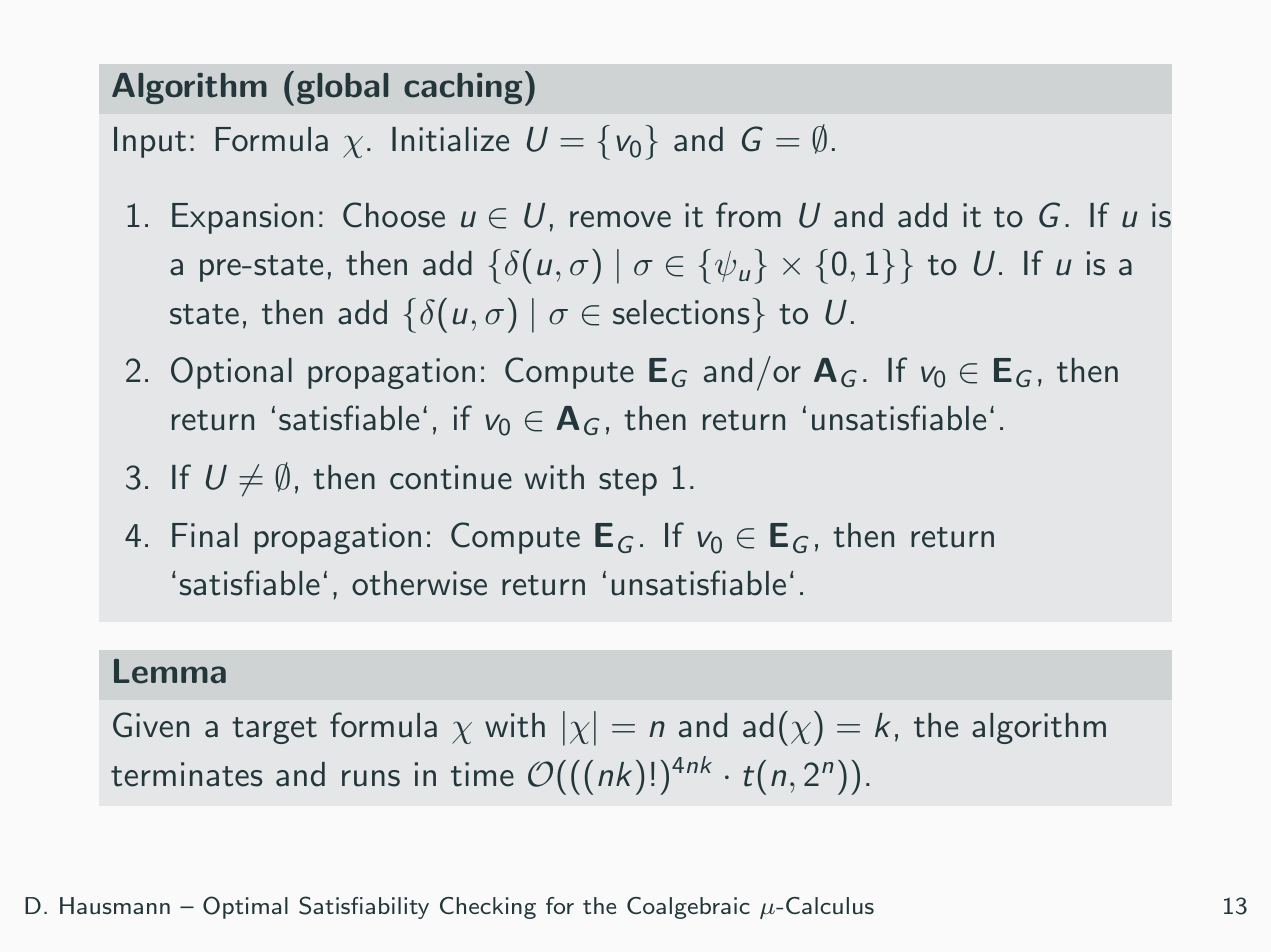 The height and width of the screenshot is (952, 1271). I want to click on Input, so click(150, 142).
